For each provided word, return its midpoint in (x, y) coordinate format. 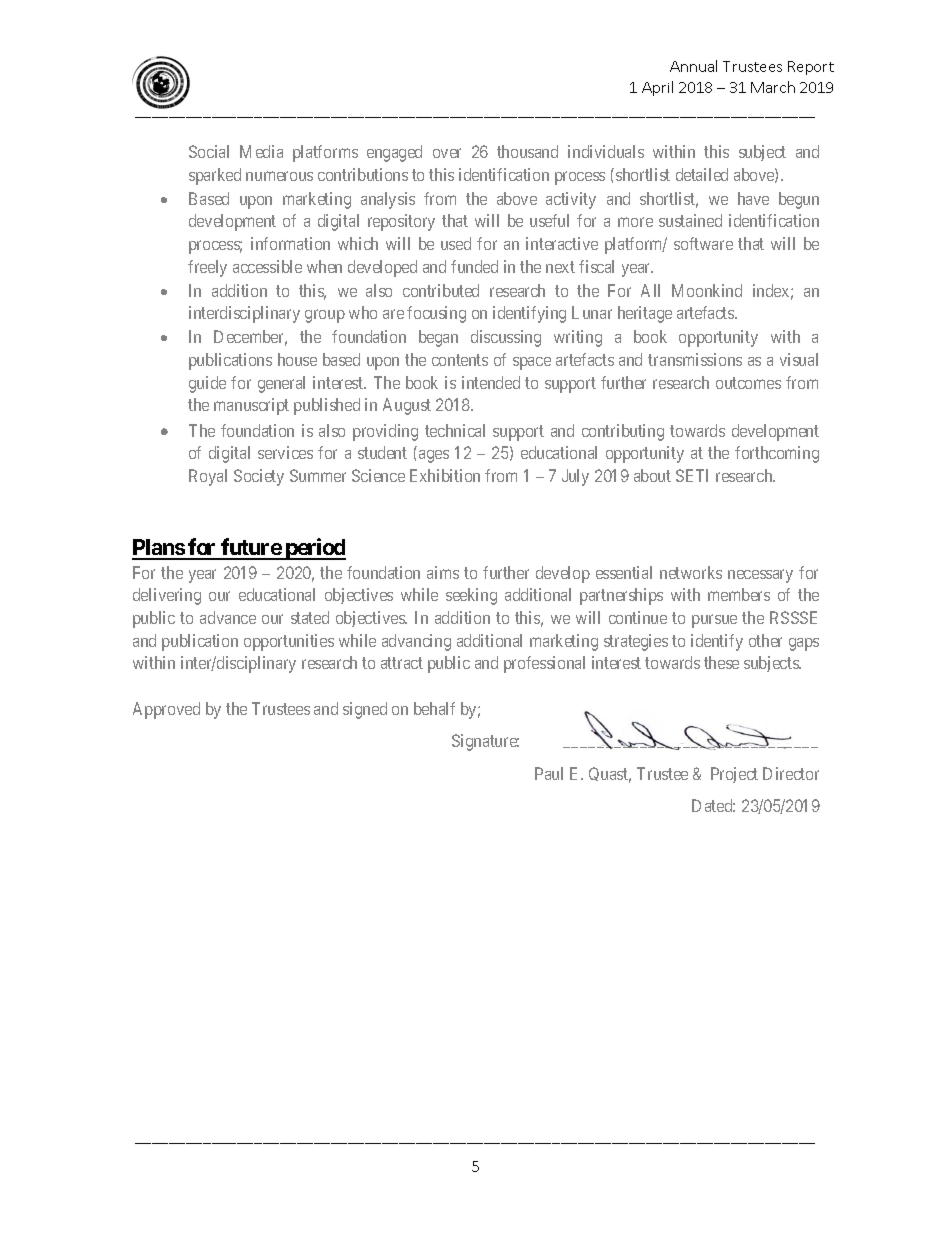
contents (460, 360)
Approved (166, 710)
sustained (690, 220)
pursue (714, 621)
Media (261, 151)
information (290, 243)
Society (259, 477)
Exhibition (445, 475)
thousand (527, 151)
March (773, 87)
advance (228, 617)
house (297, 359)
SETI (692, 475)
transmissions (695, 359)
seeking (471, 596)
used (456, 243)
